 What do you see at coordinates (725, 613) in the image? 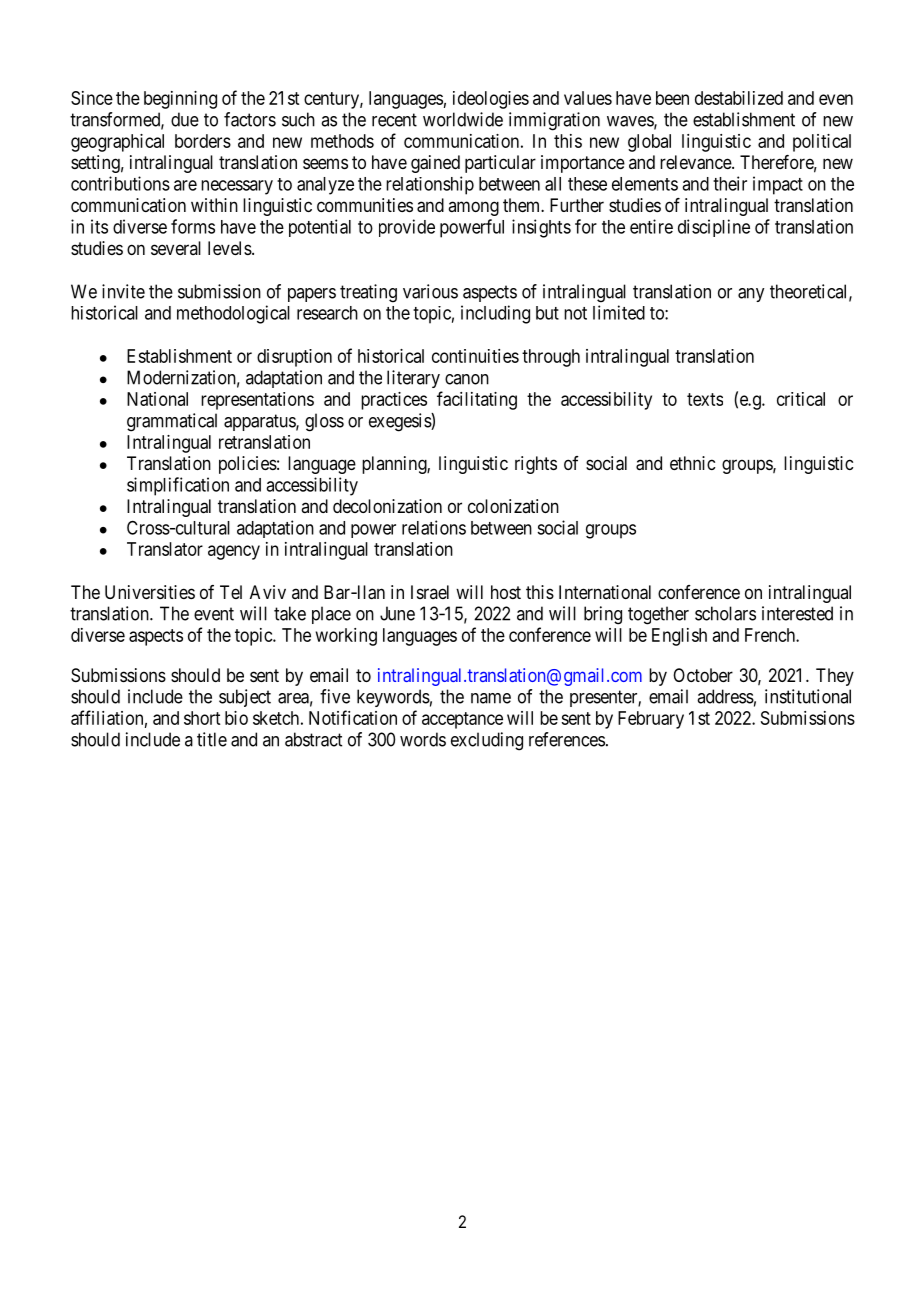
I see `scholars` at bounding box center [725, 613].
